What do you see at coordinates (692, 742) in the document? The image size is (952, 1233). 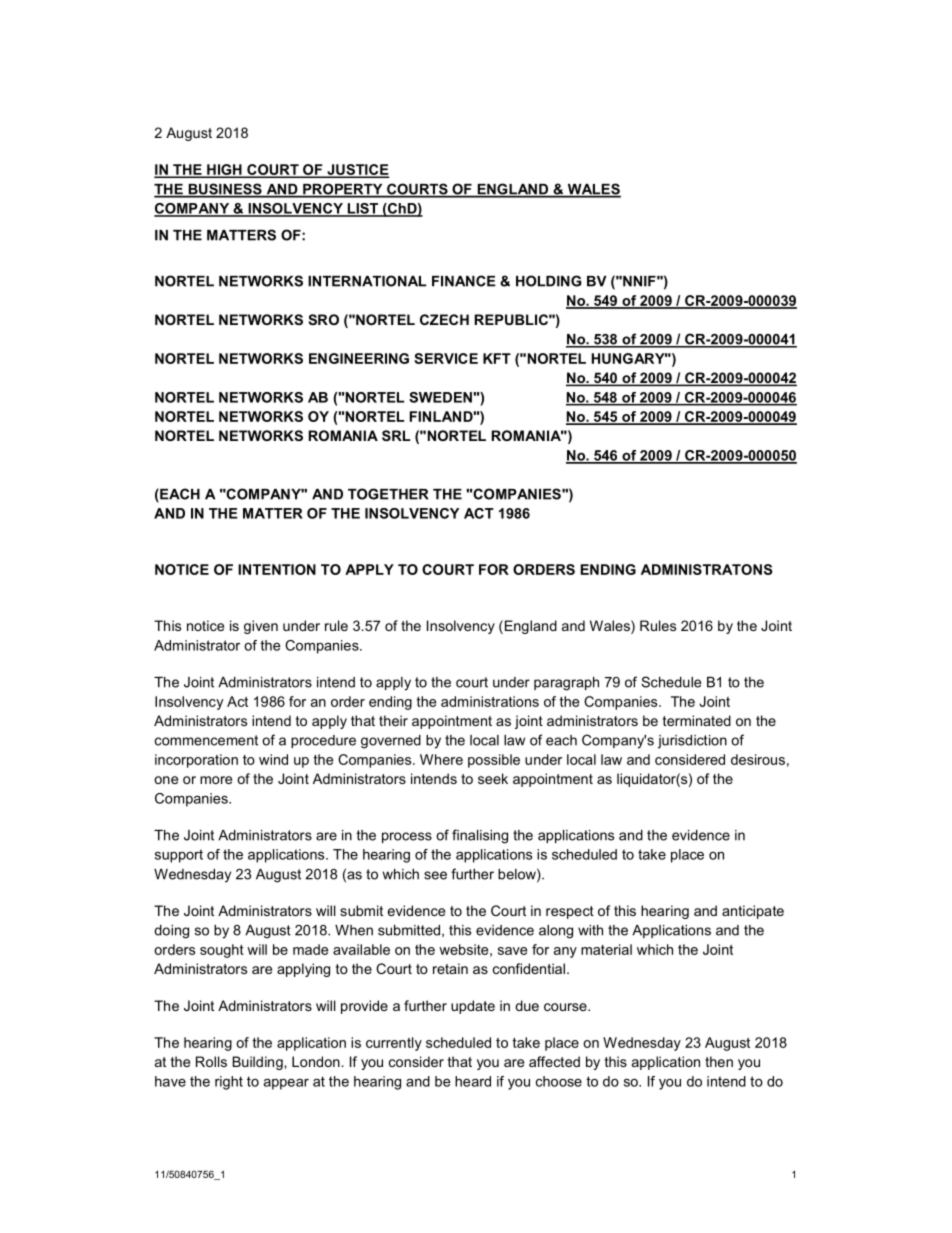 I see `jurisdiction` at bounding box center [692, 742].
